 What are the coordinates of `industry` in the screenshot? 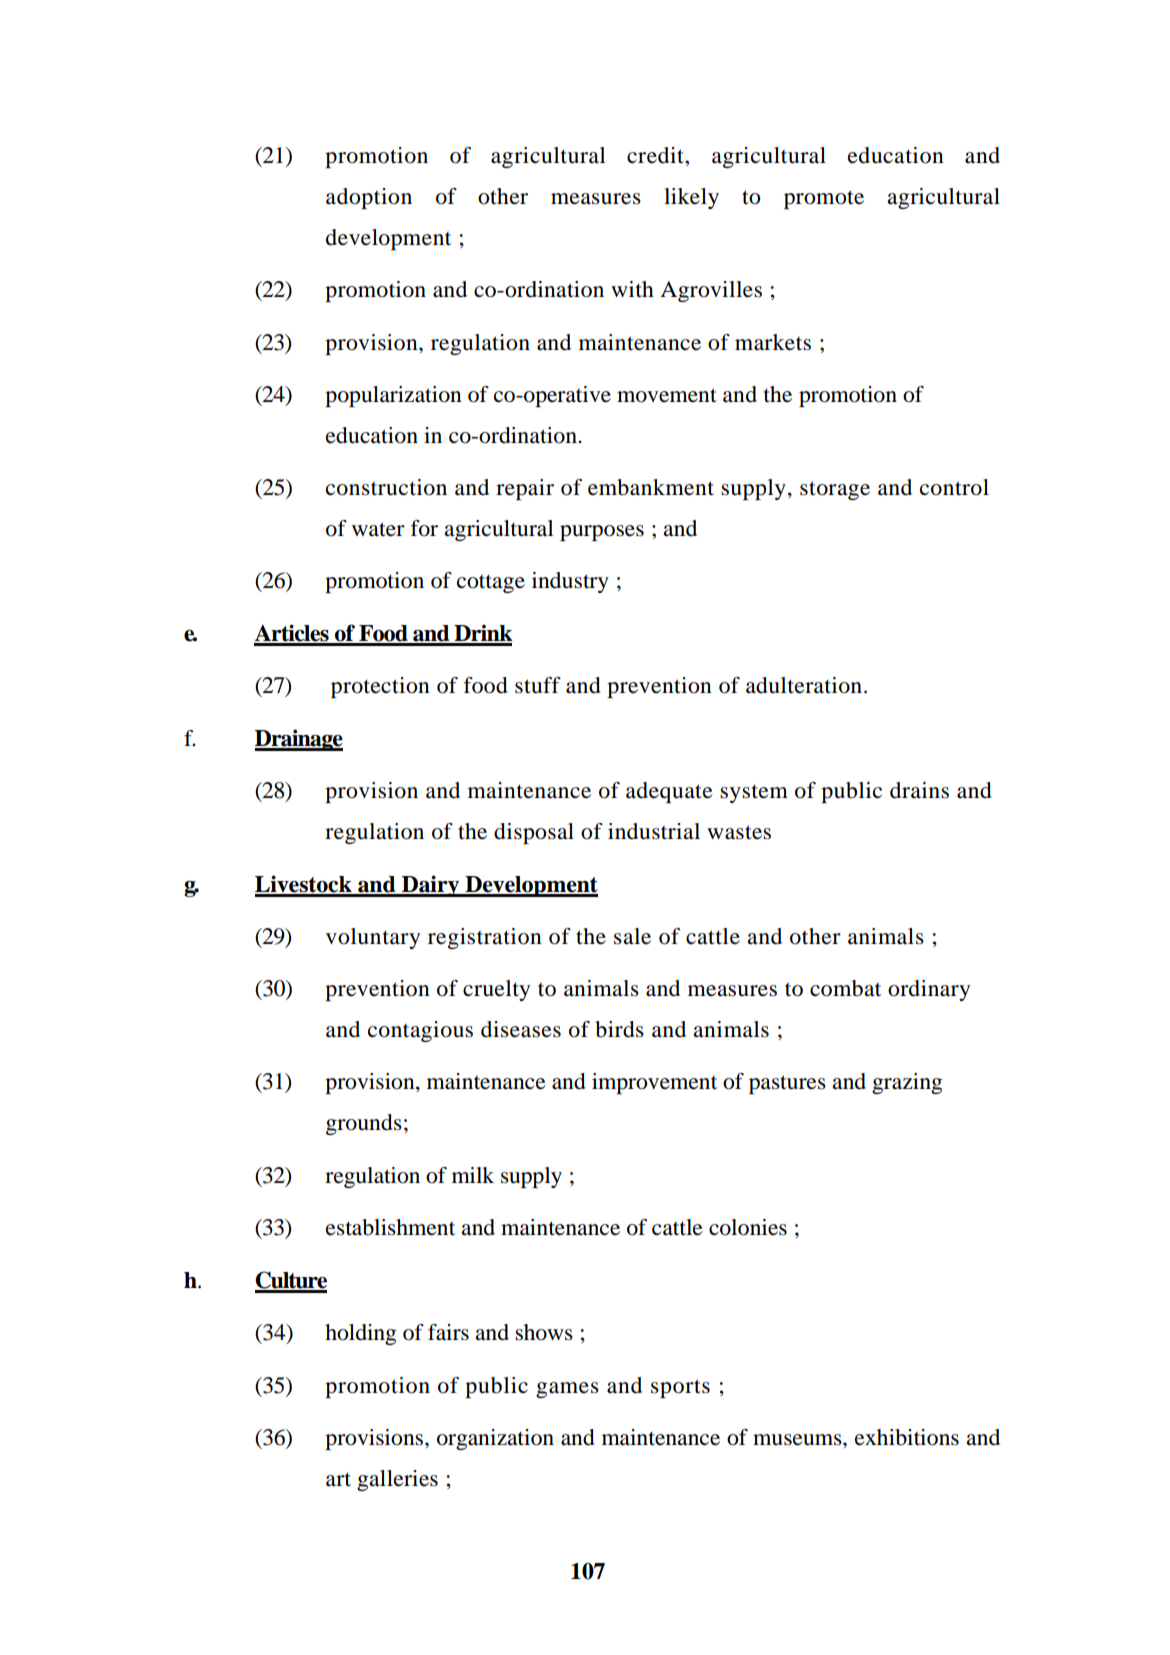 It's located at (570, 582).
